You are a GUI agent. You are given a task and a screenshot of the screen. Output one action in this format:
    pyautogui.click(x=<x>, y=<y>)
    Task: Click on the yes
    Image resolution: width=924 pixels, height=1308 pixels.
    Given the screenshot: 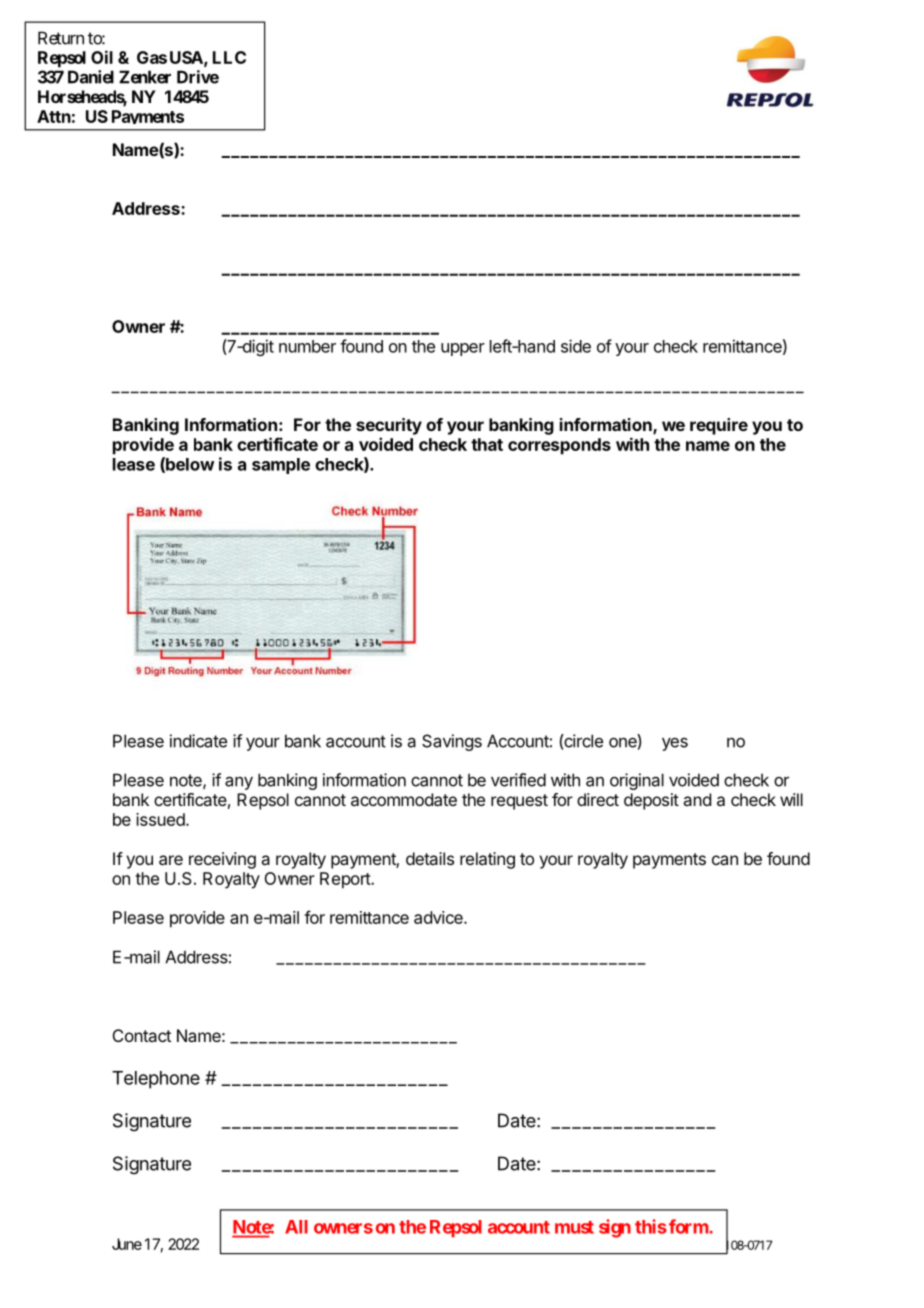 What is the action you would take?
    pyautogui.click(x=675, y=744)
